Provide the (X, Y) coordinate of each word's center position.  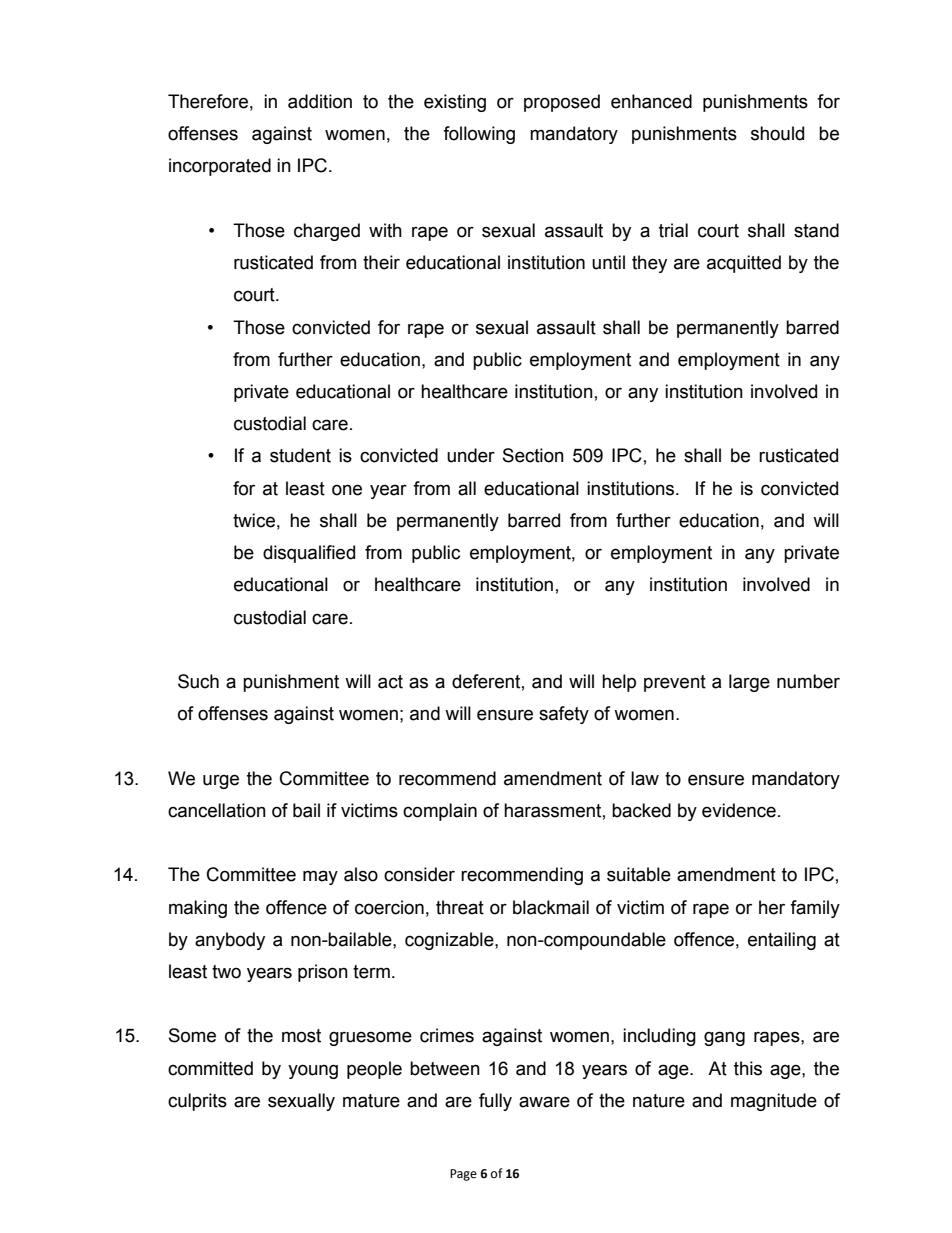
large (749, 683)
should (777, 133)
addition (320, 101)
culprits (197, 1102)
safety (564, 715)
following (479, 135)
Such (198, 681)
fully (495, 1102)
